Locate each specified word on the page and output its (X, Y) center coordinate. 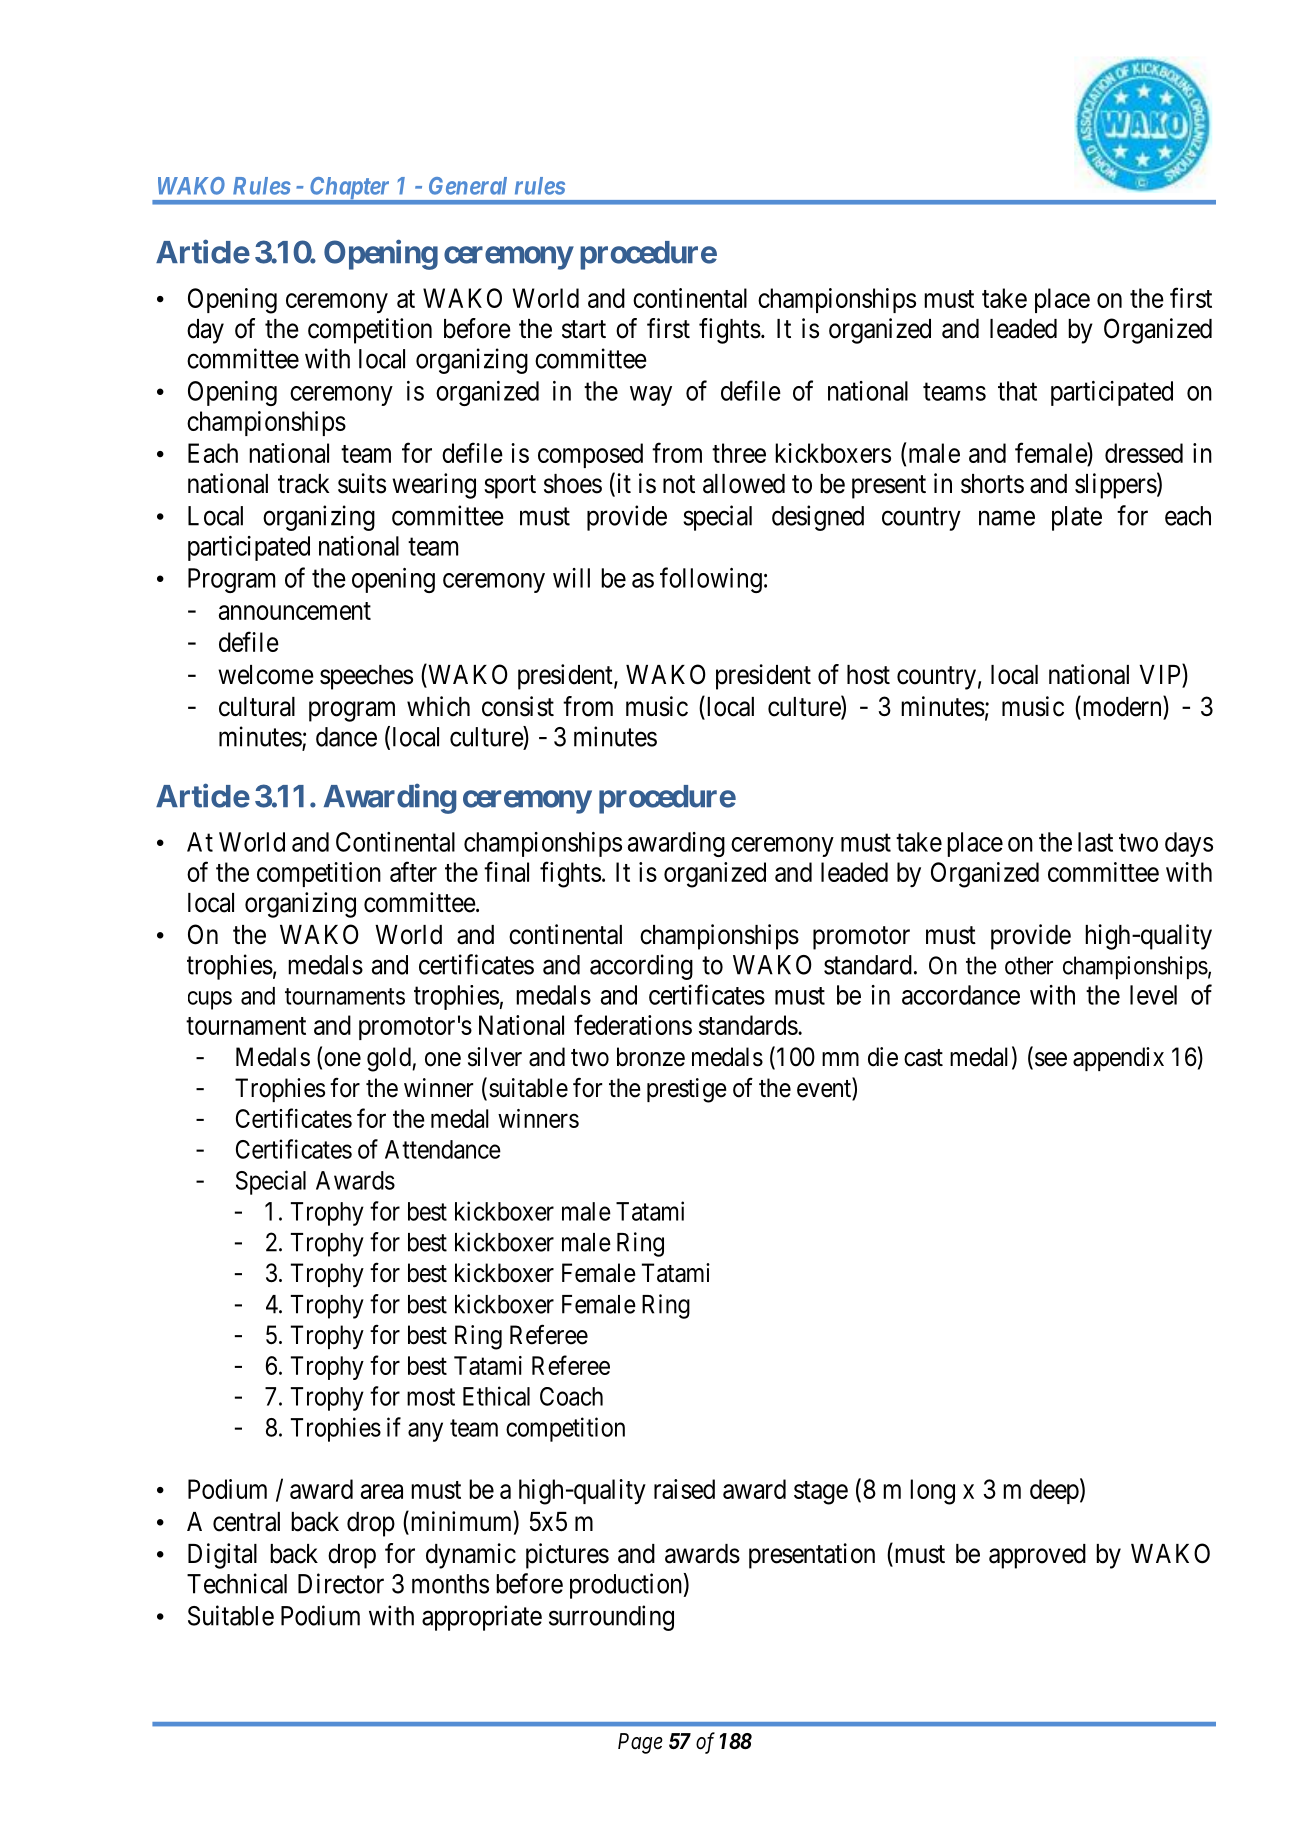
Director (341, 1583)
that (1017, 391)
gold (390, 1059)
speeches (366, 677)
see (1051, 1059)
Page (640, 1743)
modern (1122, 707)
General (468, 186)
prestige (687, 1090)
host (868, 675)
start (584, 329)
